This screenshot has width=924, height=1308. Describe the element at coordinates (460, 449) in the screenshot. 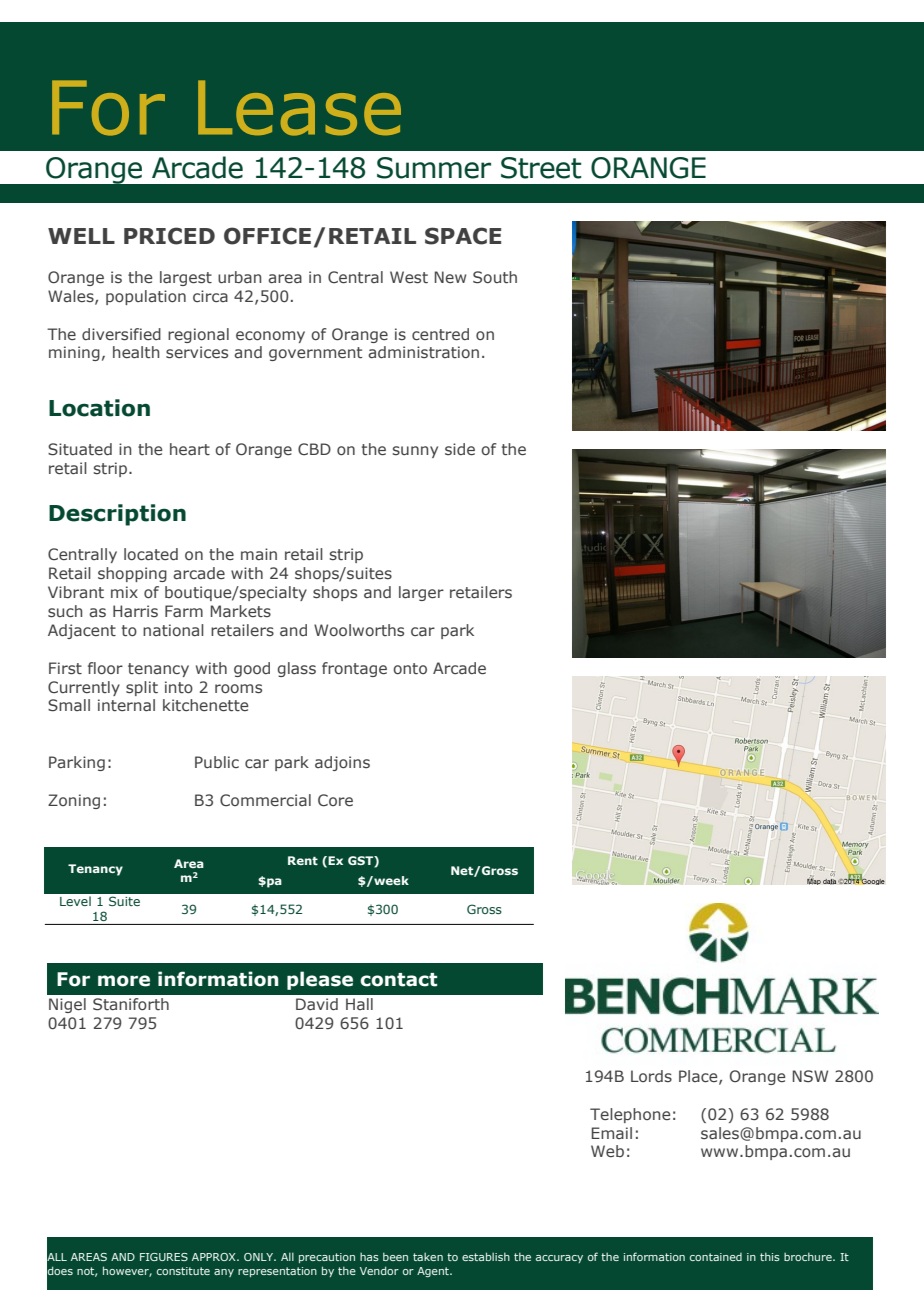

I see `side` at that location.
